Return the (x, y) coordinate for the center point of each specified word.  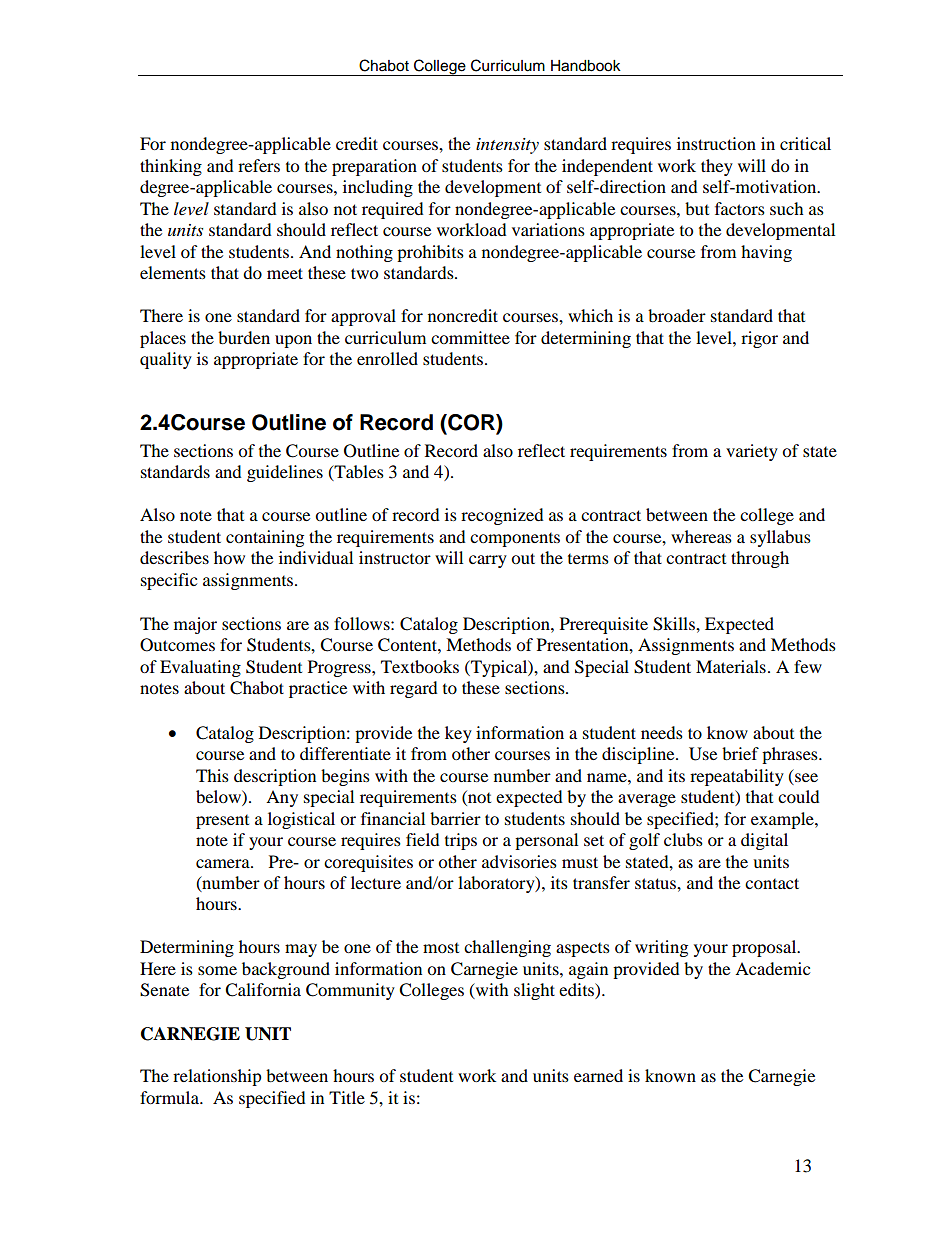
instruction (716, 143)
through (760, 559)
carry (488, 561)
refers (259, 165)
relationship (217, 1077)
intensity (507, 146)
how (229, 557)
